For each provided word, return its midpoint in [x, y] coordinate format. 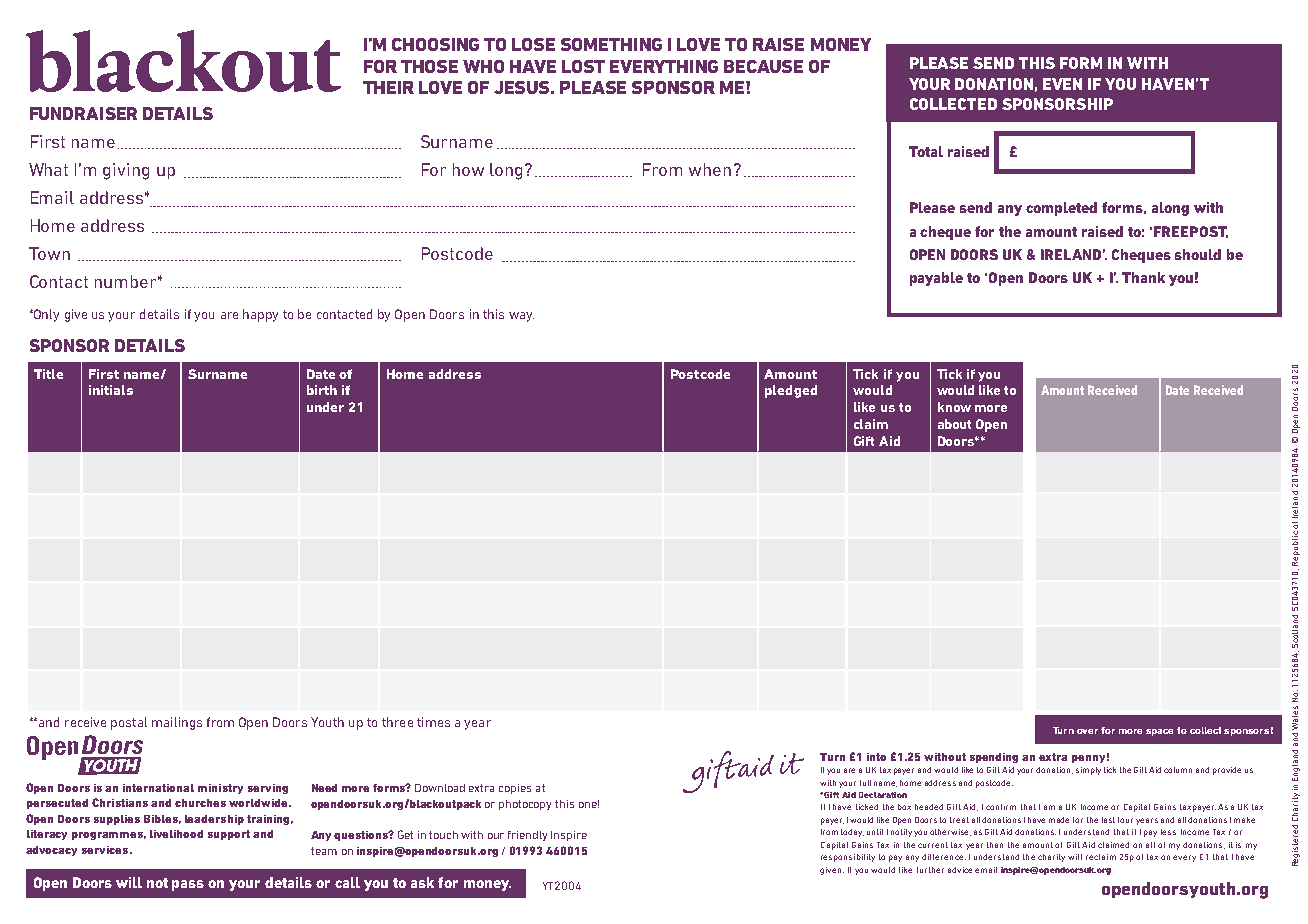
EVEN [1062, 84]
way [521, 317]
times [433, 722]
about [954, 424]
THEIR [388, 87]
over [1087, 731]
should [1198, 254]
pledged [791, 391]
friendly [527, 836]
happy [260, 315]
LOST [583, 66]
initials [111, 390]
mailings [177, 723]
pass [188, 885]
